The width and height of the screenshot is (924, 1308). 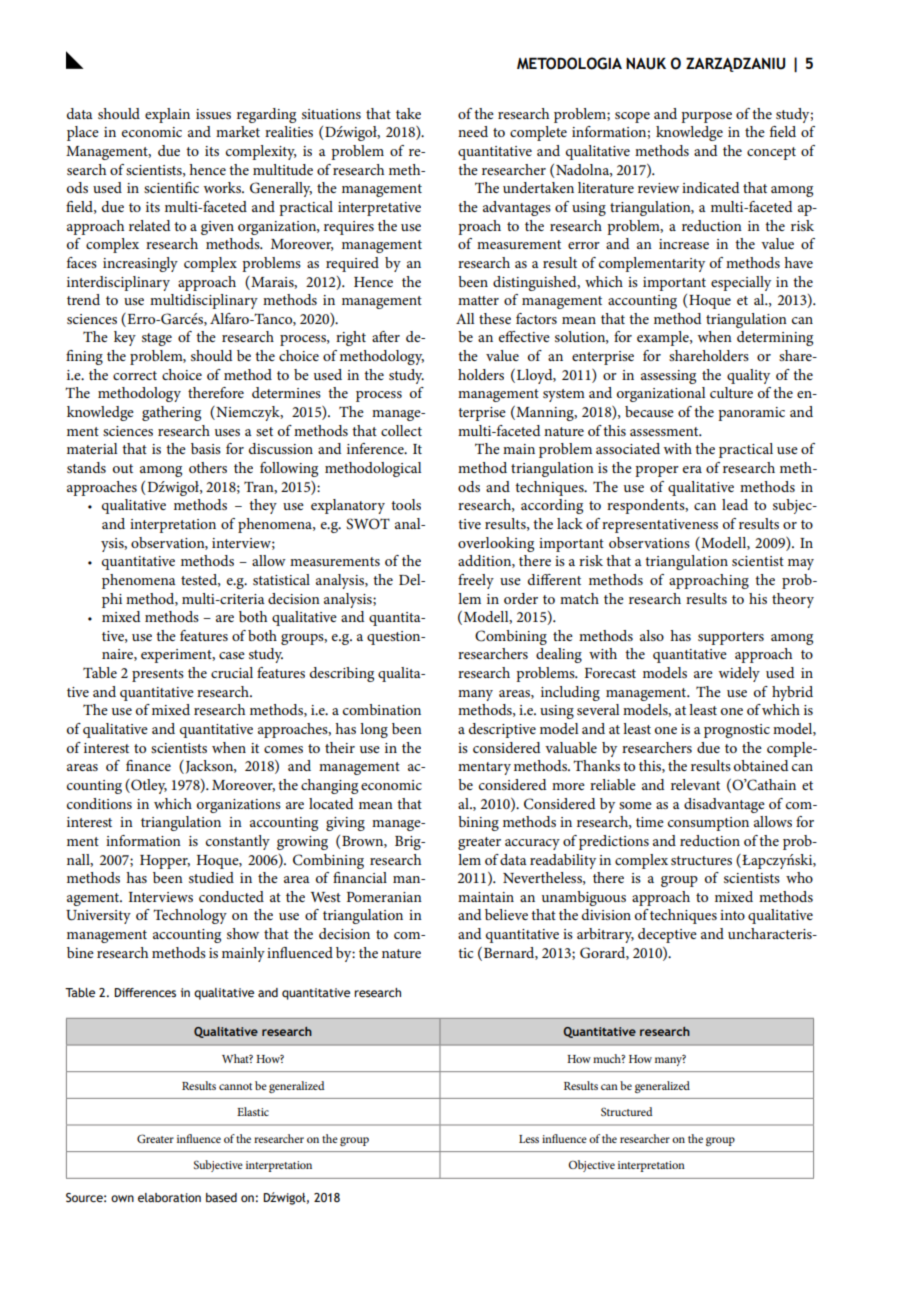 I want to click on gathering, so click(x=171, y=413).
